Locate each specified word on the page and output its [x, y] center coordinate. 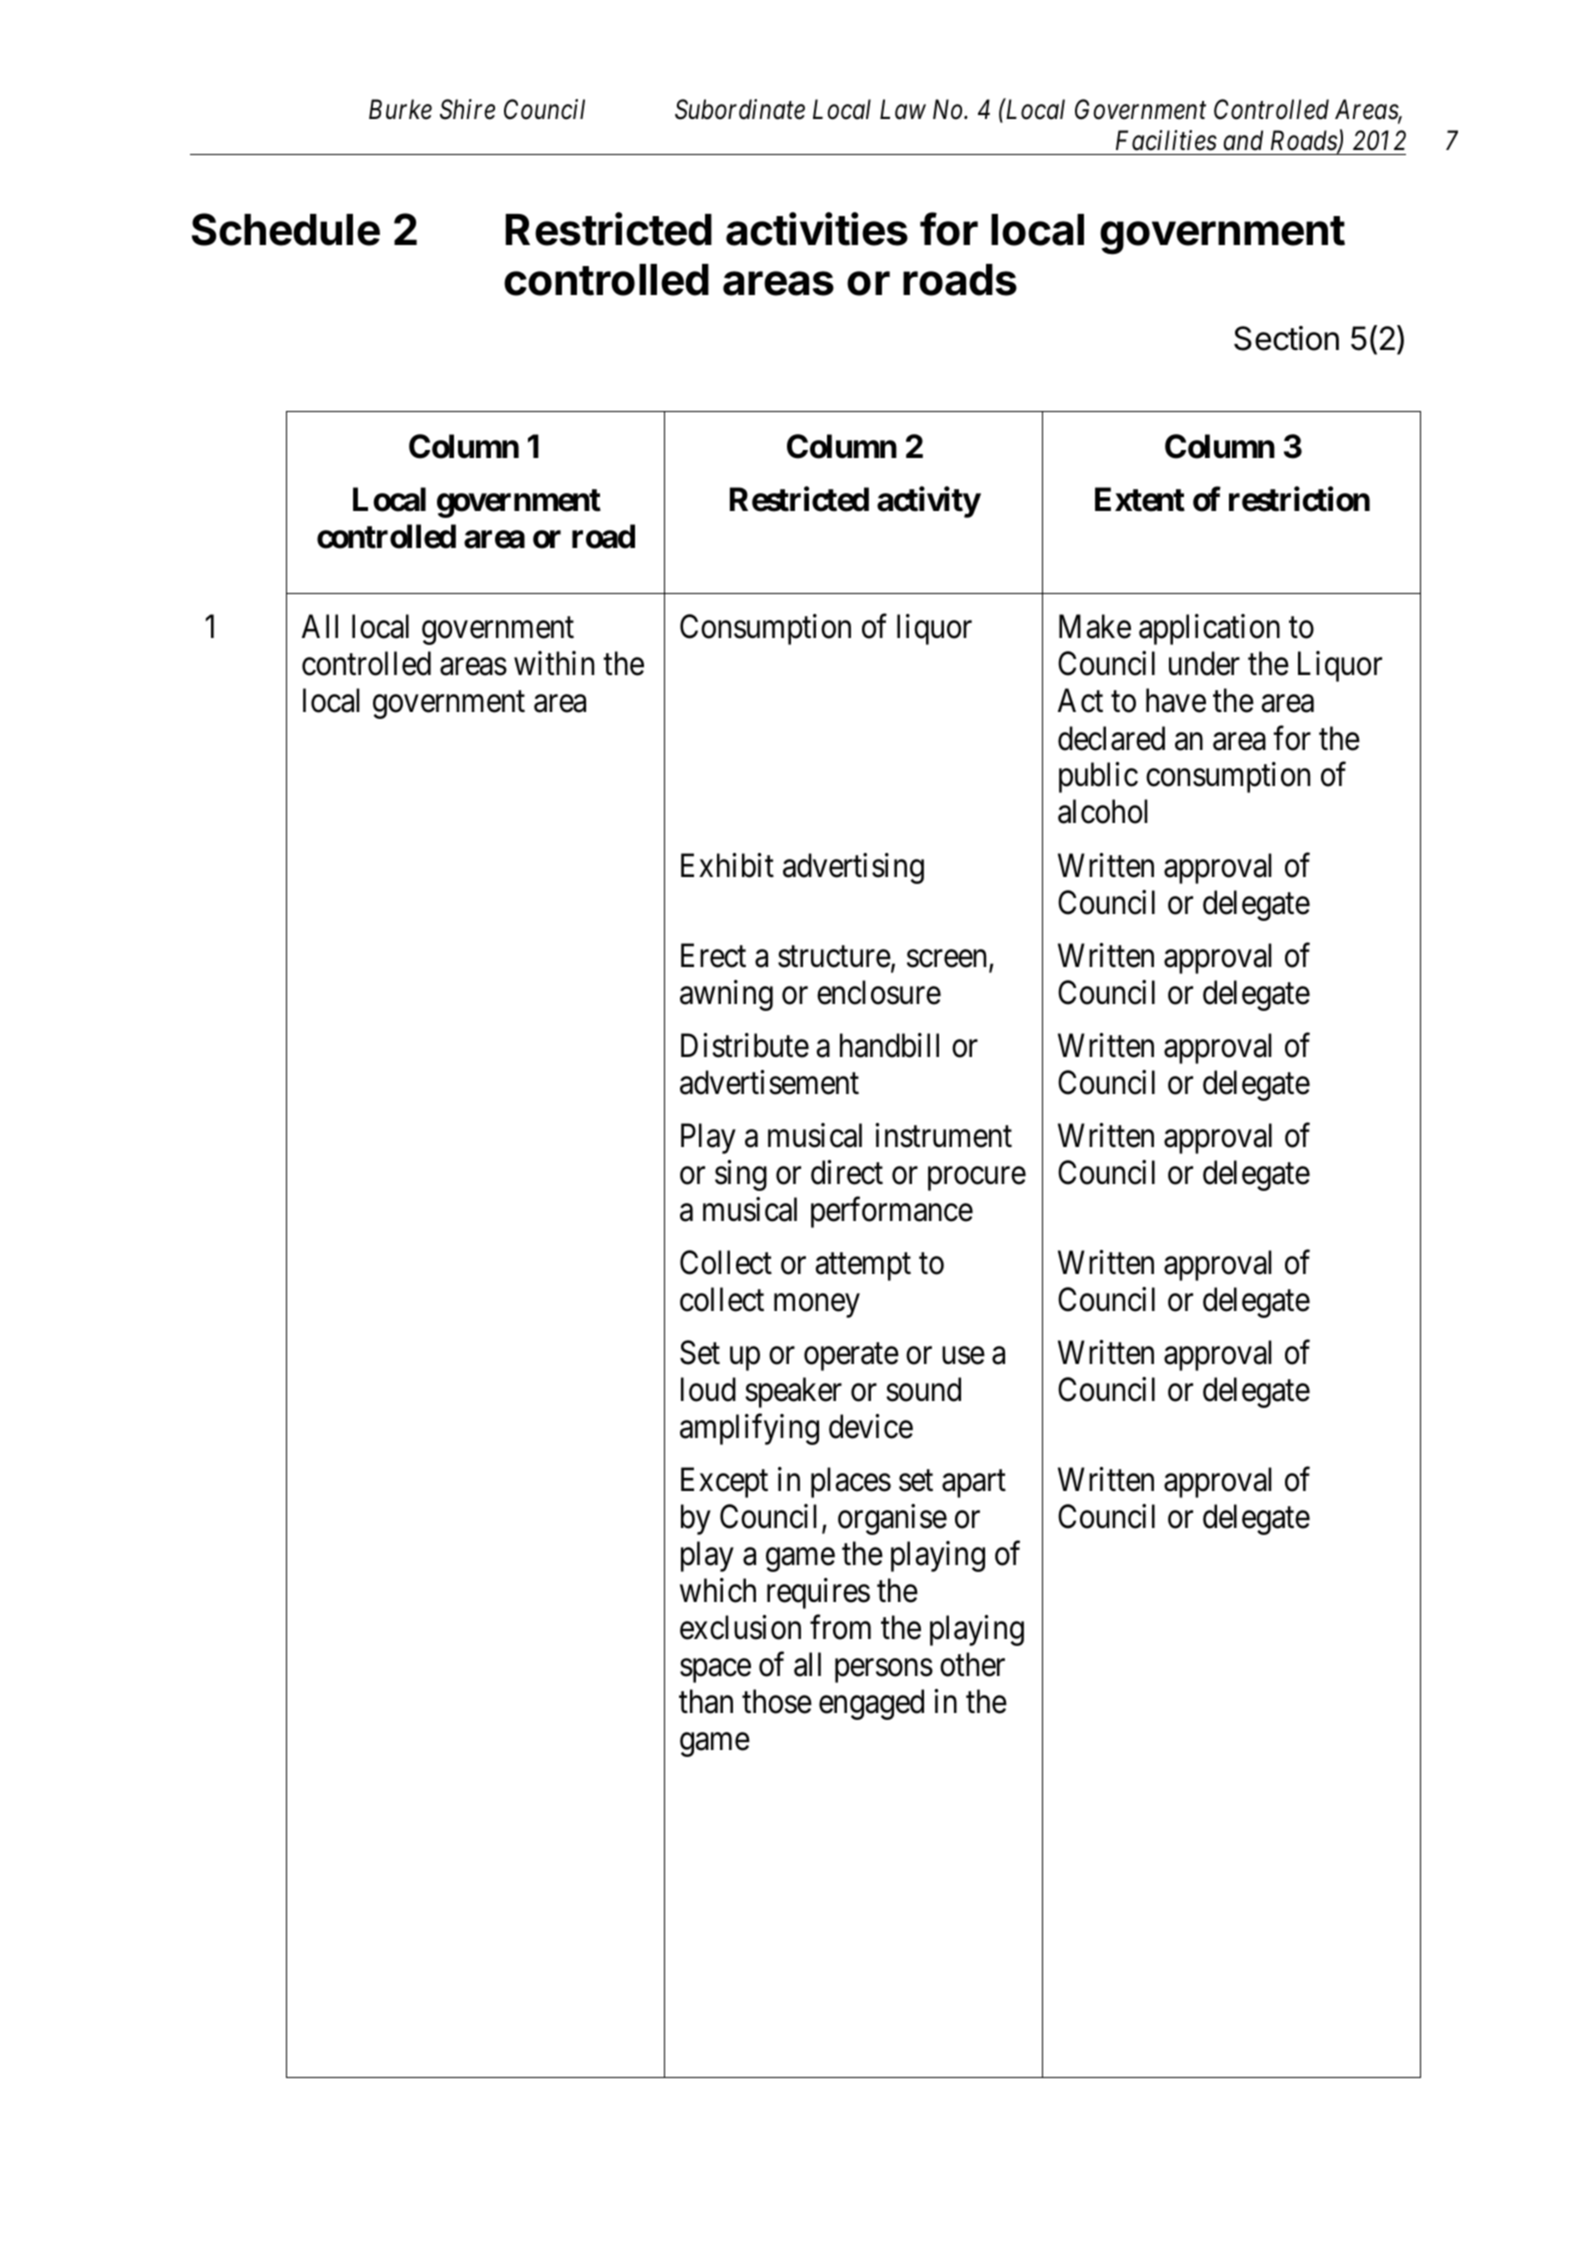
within [554, 663]
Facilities [1166, 140]
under [1204, 663]
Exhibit [727, 865]
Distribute [745, 1045]
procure [977, 1179]
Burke [400, 109]
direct [847, 1172]
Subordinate [740, 109]
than [706, 1701]
